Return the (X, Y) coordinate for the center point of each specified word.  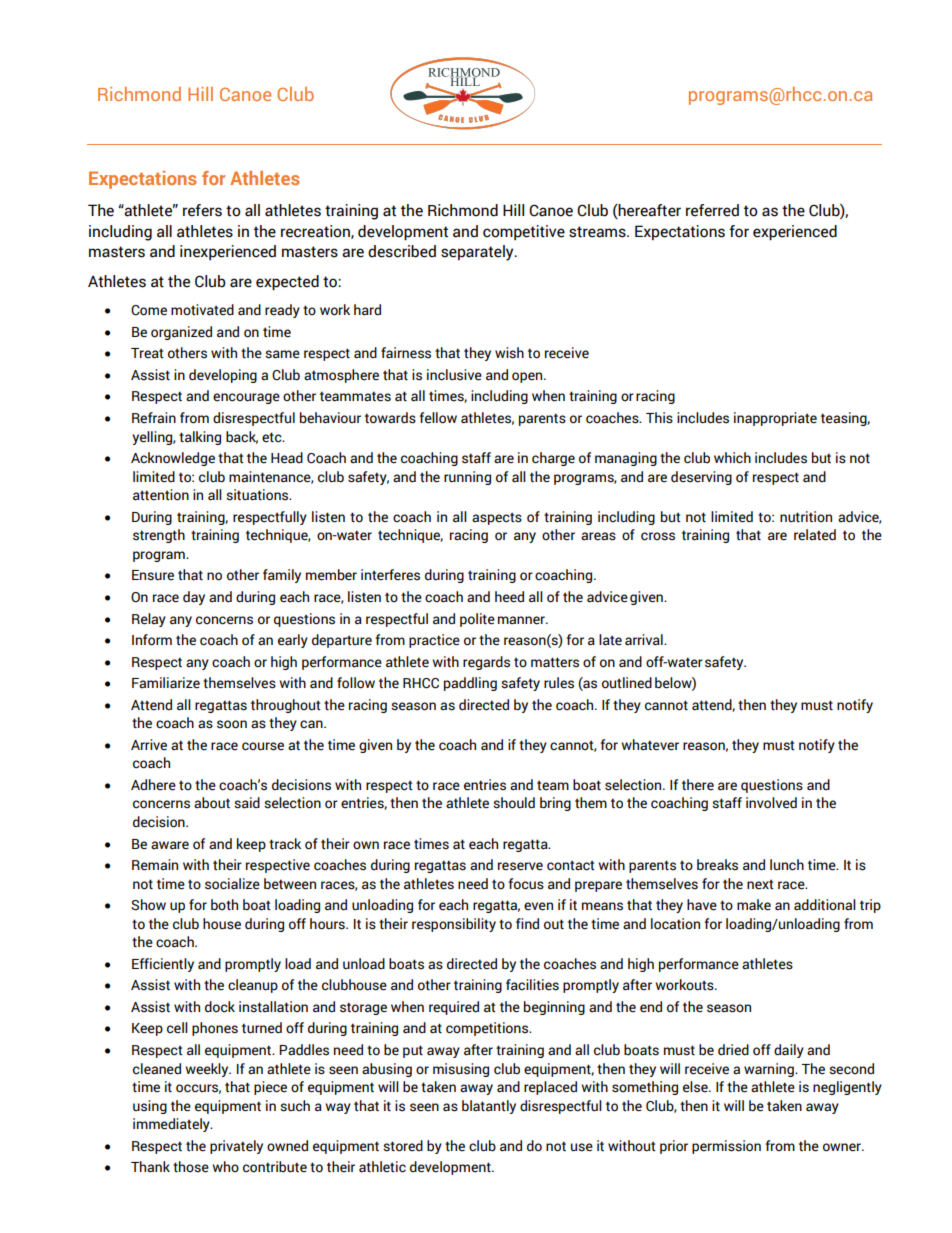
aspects (497, 518)
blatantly (489, 1107)
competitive (524, 232)
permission (726, 1147)
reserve (520, 866)
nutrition (806, 517)
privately (236, 1147)
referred (712, 210)
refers (202, 210)
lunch (787, 865)
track (285, 844)
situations (258, 495)
